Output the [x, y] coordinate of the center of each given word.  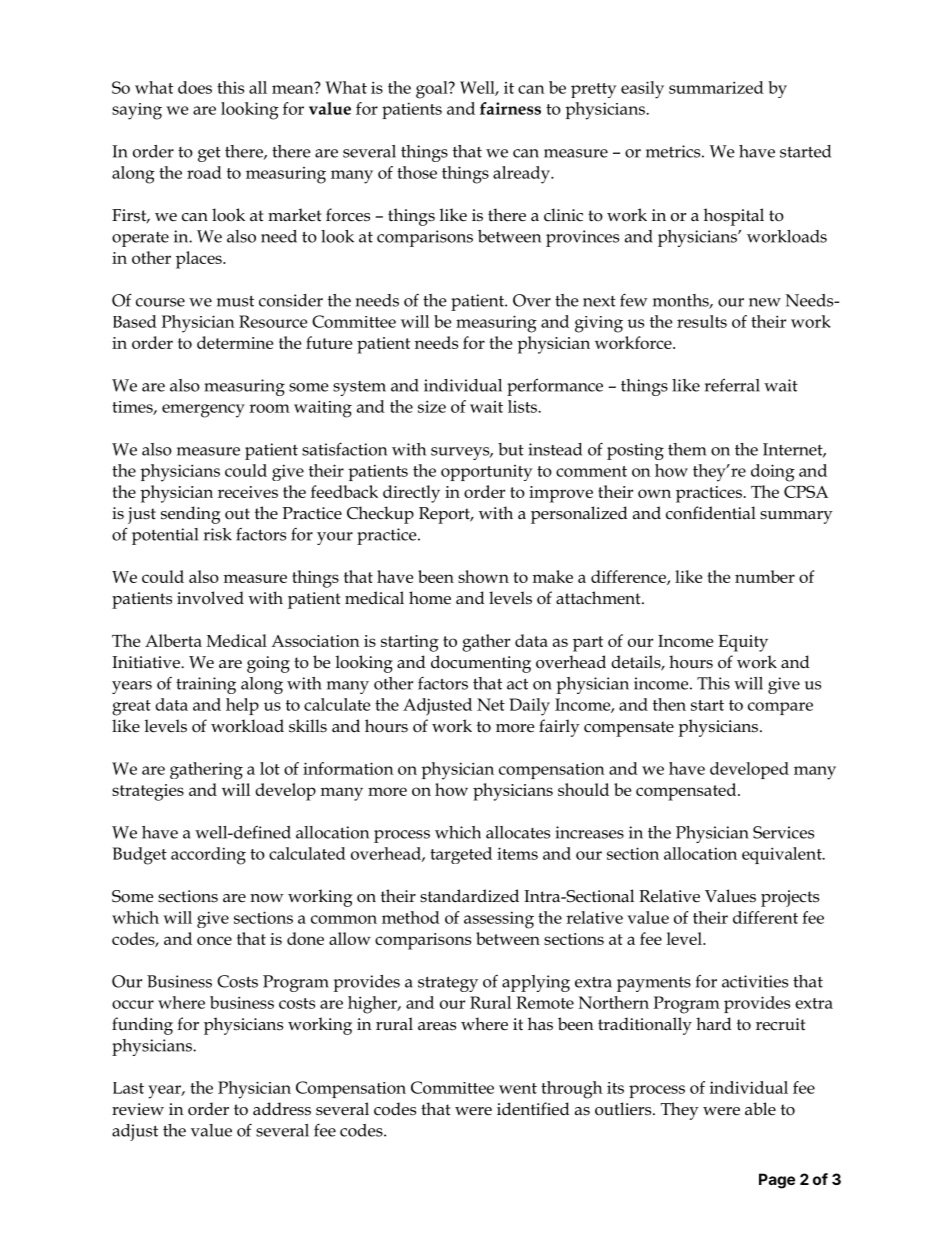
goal [433, 90]
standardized [469, 896]
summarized [716, 87]
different [765, 917]
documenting [481, 664]
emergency [203, 411]
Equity [743, 643]
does [195, 87]
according [208, 856]
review [138, 1109]
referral [732, 385]
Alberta [173, 640]
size [432, 406]
